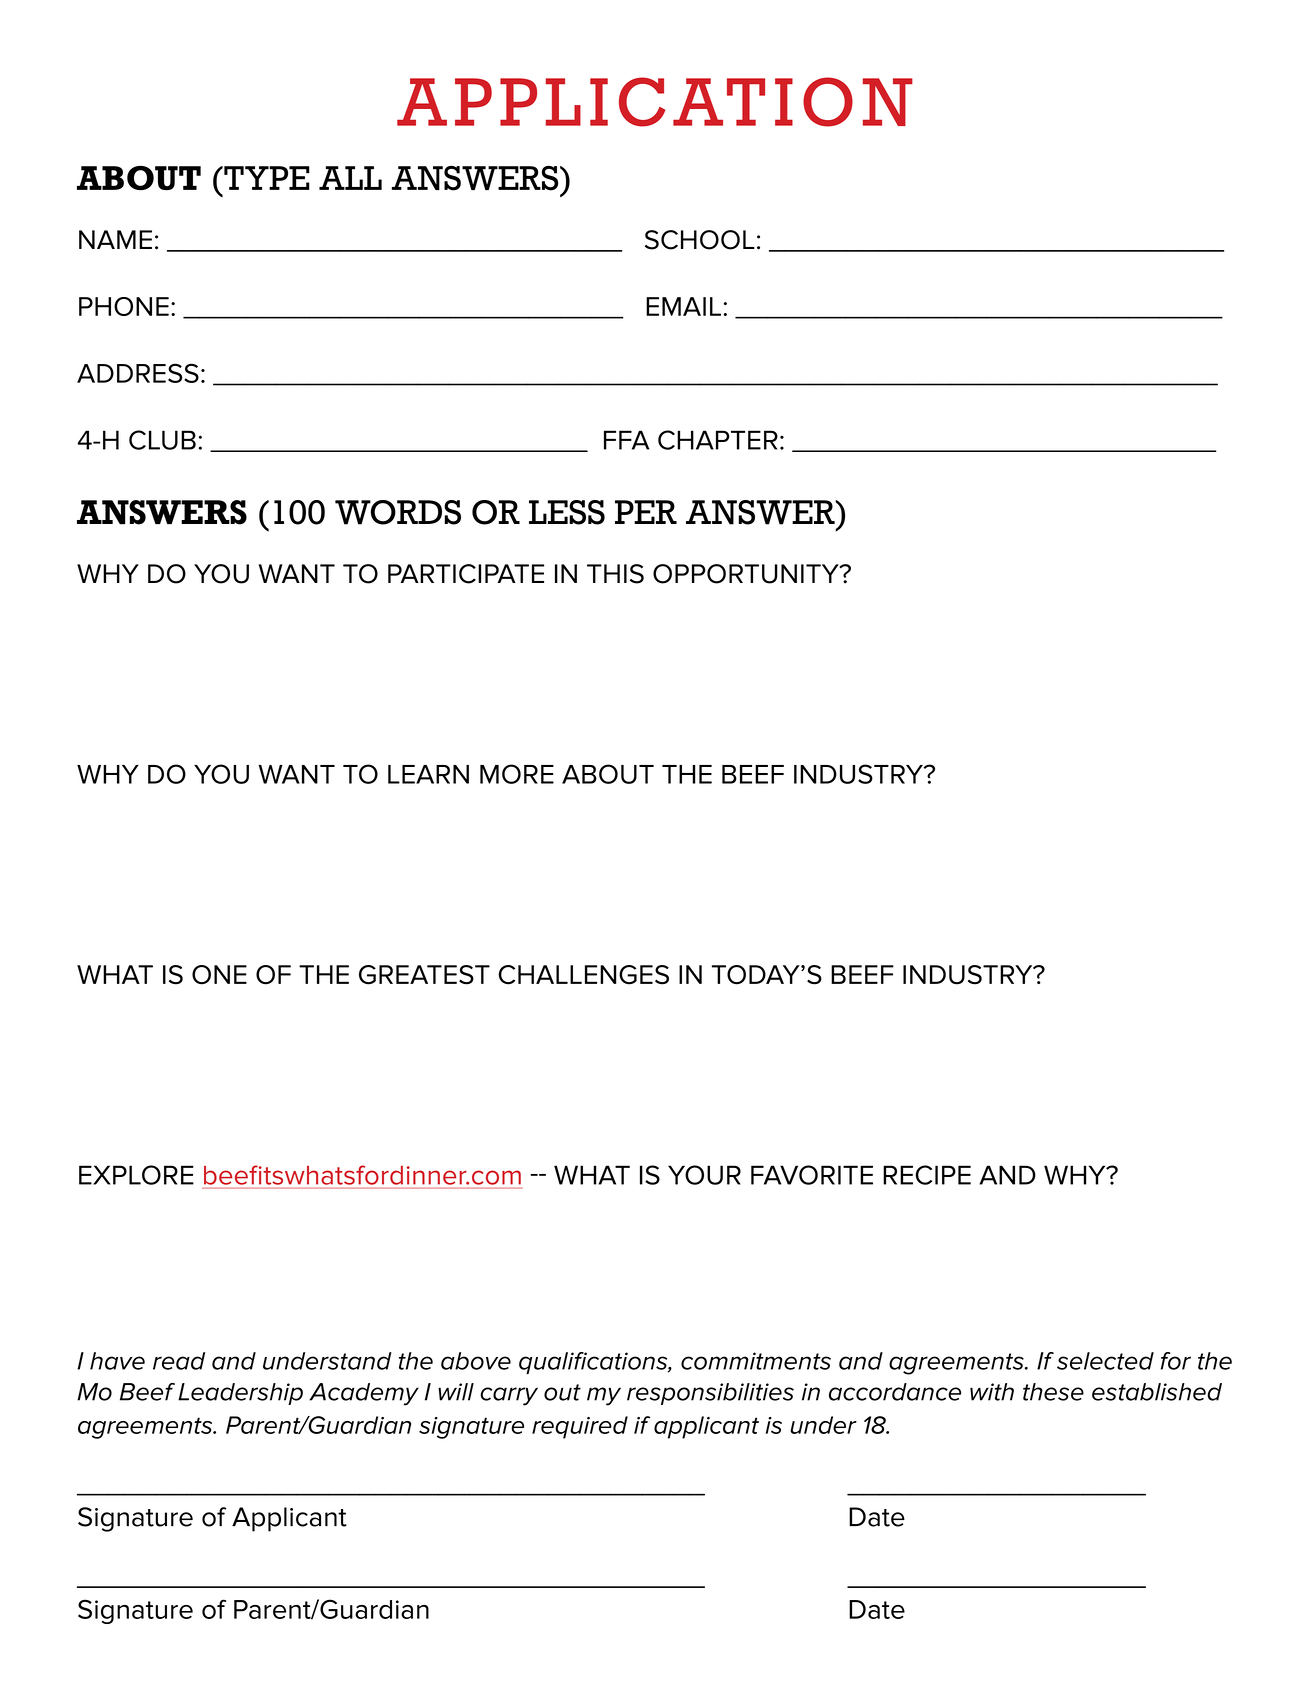 This screenshot has height=1696, width=1310. What do you see at coordinates (710, 1394) in the screenshot?
I see `responsibilities` at bounding box center [710, 1394].
